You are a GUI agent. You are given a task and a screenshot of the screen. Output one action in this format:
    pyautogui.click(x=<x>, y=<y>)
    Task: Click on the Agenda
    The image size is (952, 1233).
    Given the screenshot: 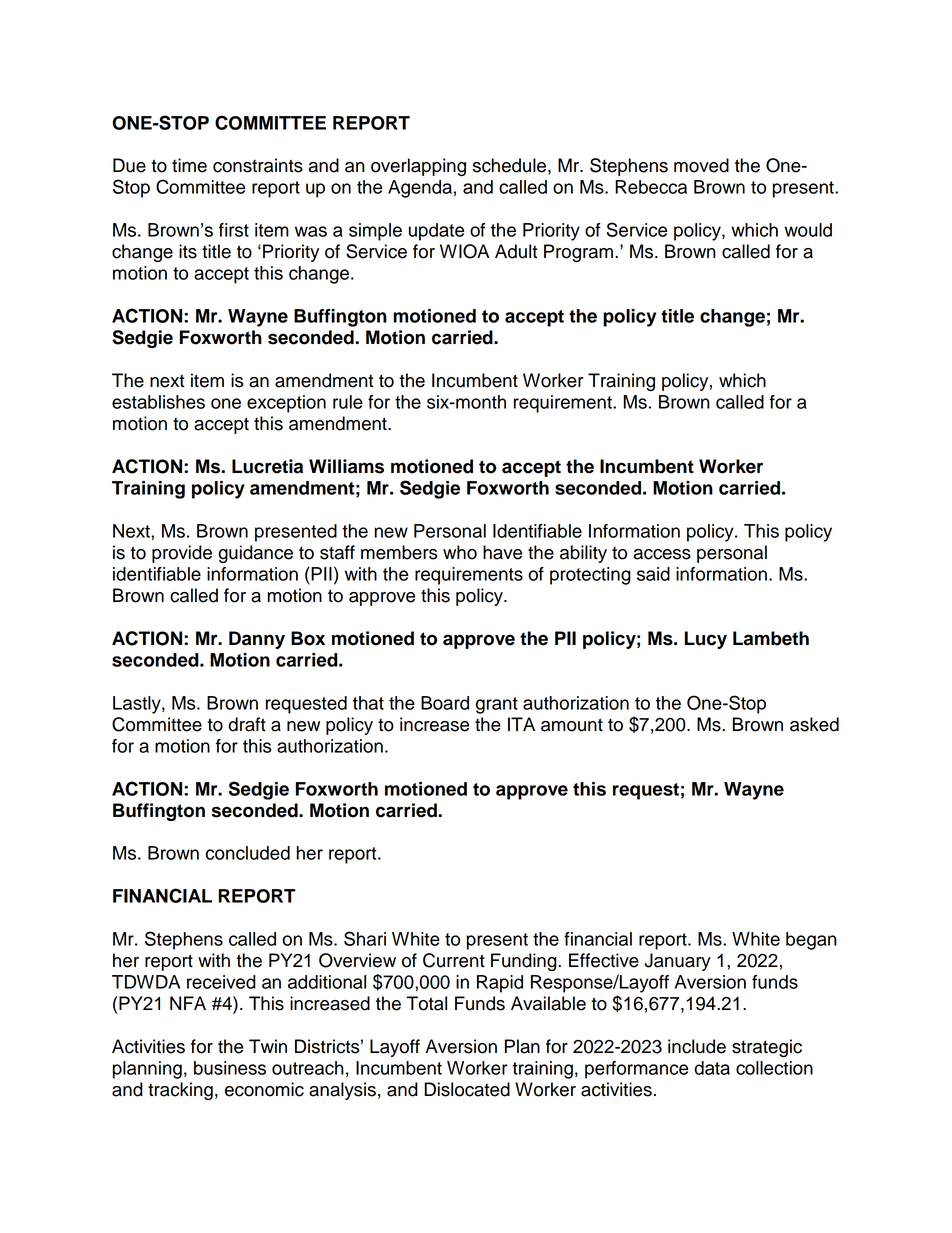 What is the action you would take?
    pyautogui.click(x=420, y=189)
